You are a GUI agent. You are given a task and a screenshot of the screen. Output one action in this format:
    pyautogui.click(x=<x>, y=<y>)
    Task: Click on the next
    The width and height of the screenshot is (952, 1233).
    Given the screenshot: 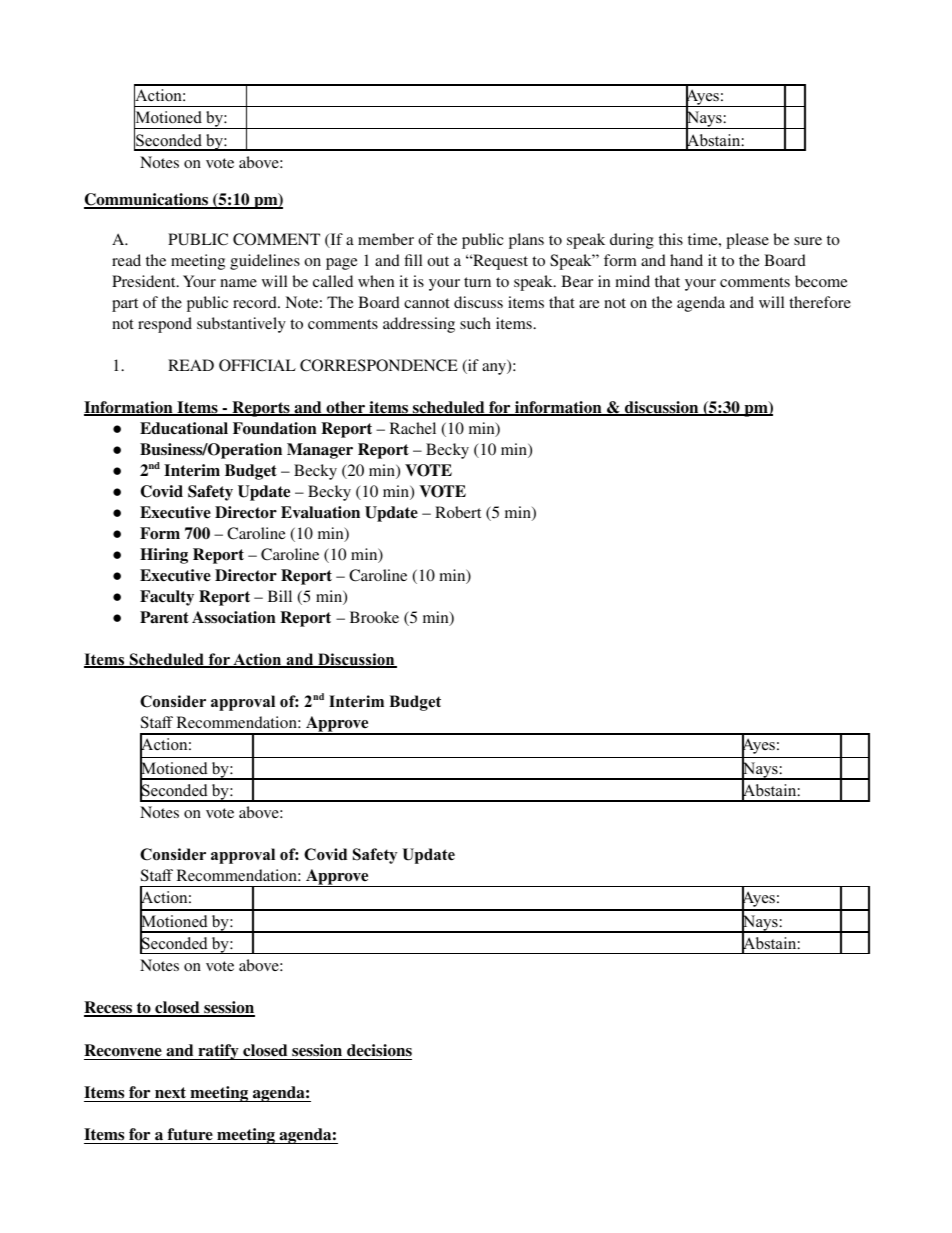 What is the action you would take?
    pyautogui.click(x=171, y=1094)
